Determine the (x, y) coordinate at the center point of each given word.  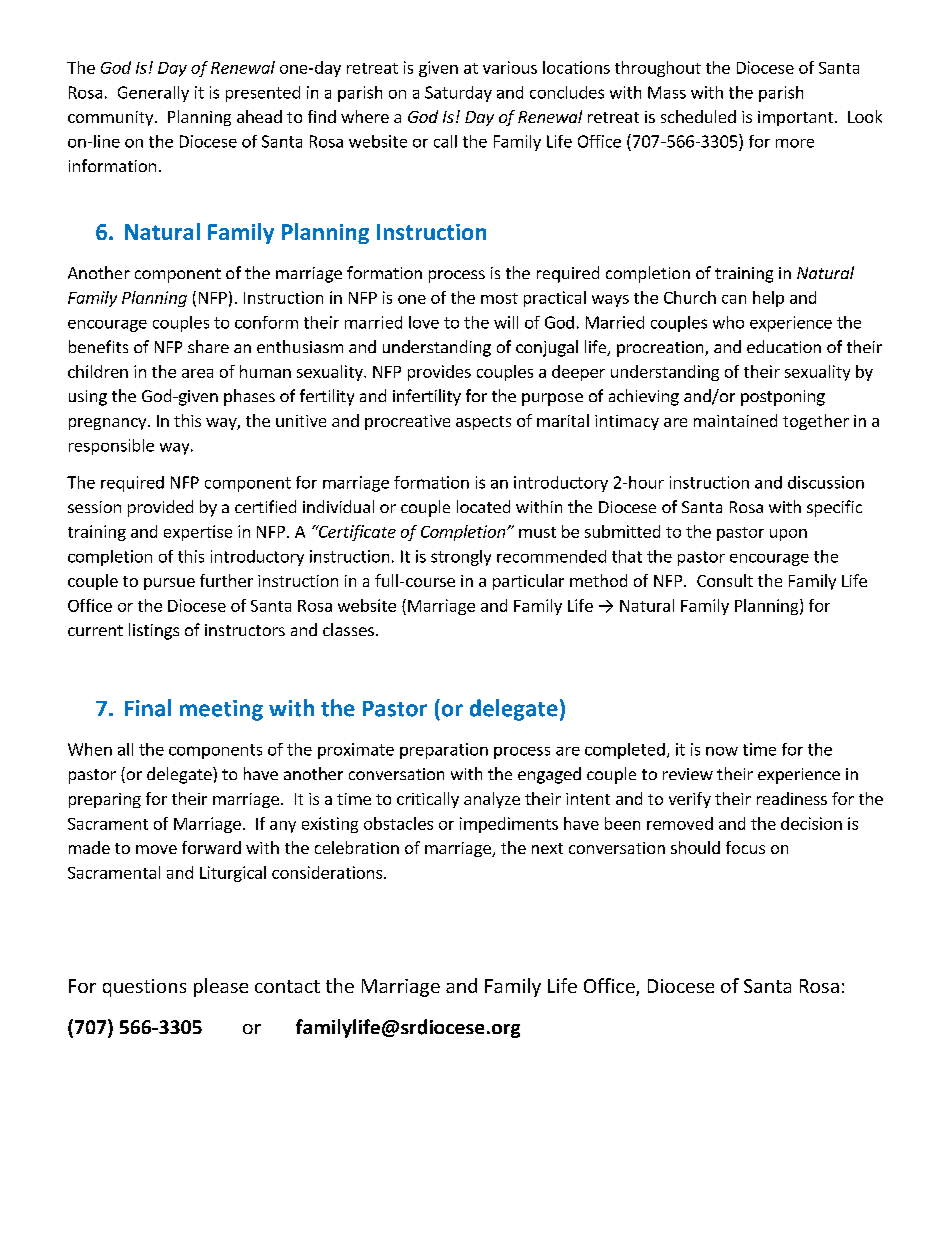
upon (788, 535)
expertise (198, 533)
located (483, 506)
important (795, 118)
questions (144, 988)
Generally (153, 94)
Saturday (458, 94)
